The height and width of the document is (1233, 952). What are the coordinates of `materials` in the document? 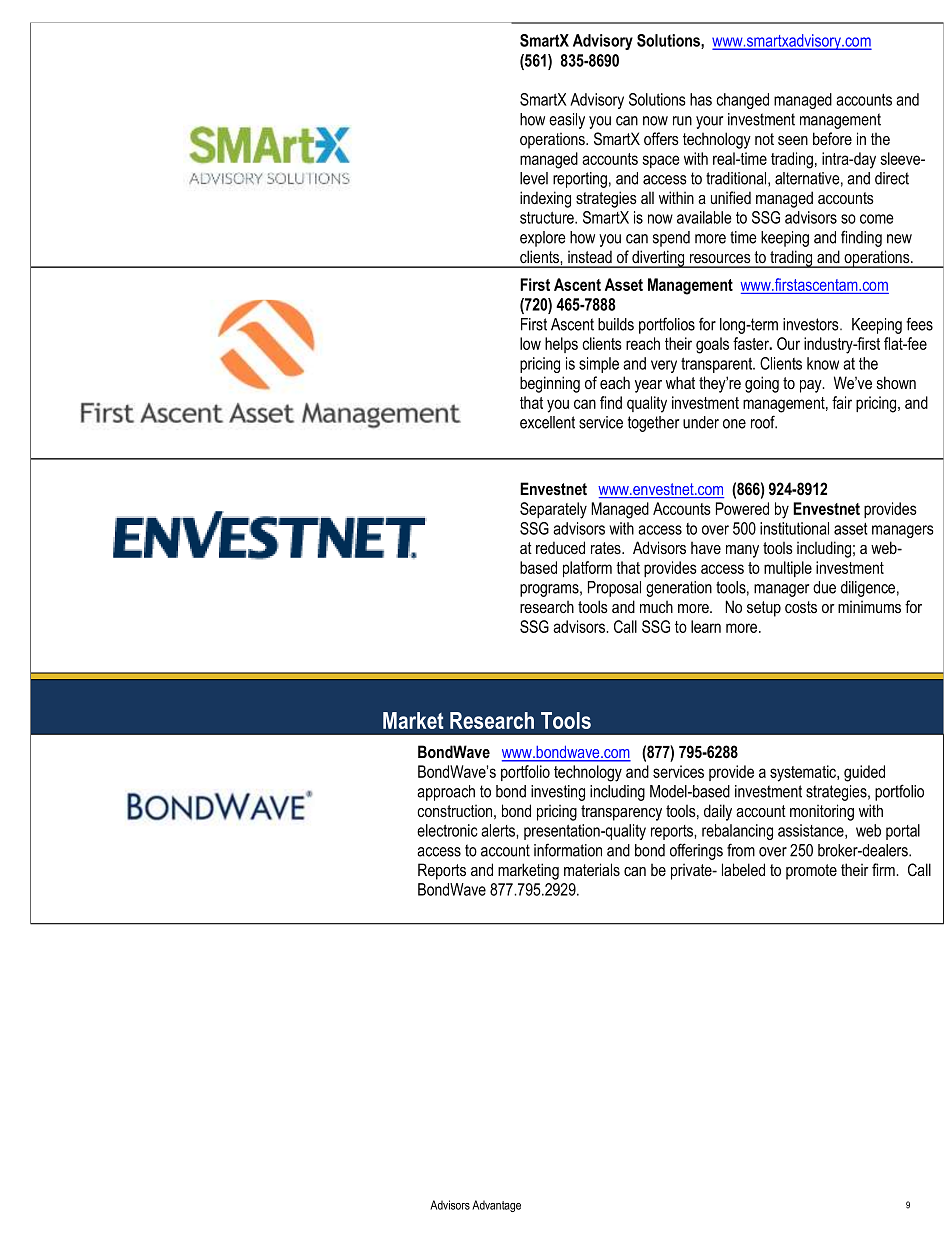 It's located at (592, 870).
